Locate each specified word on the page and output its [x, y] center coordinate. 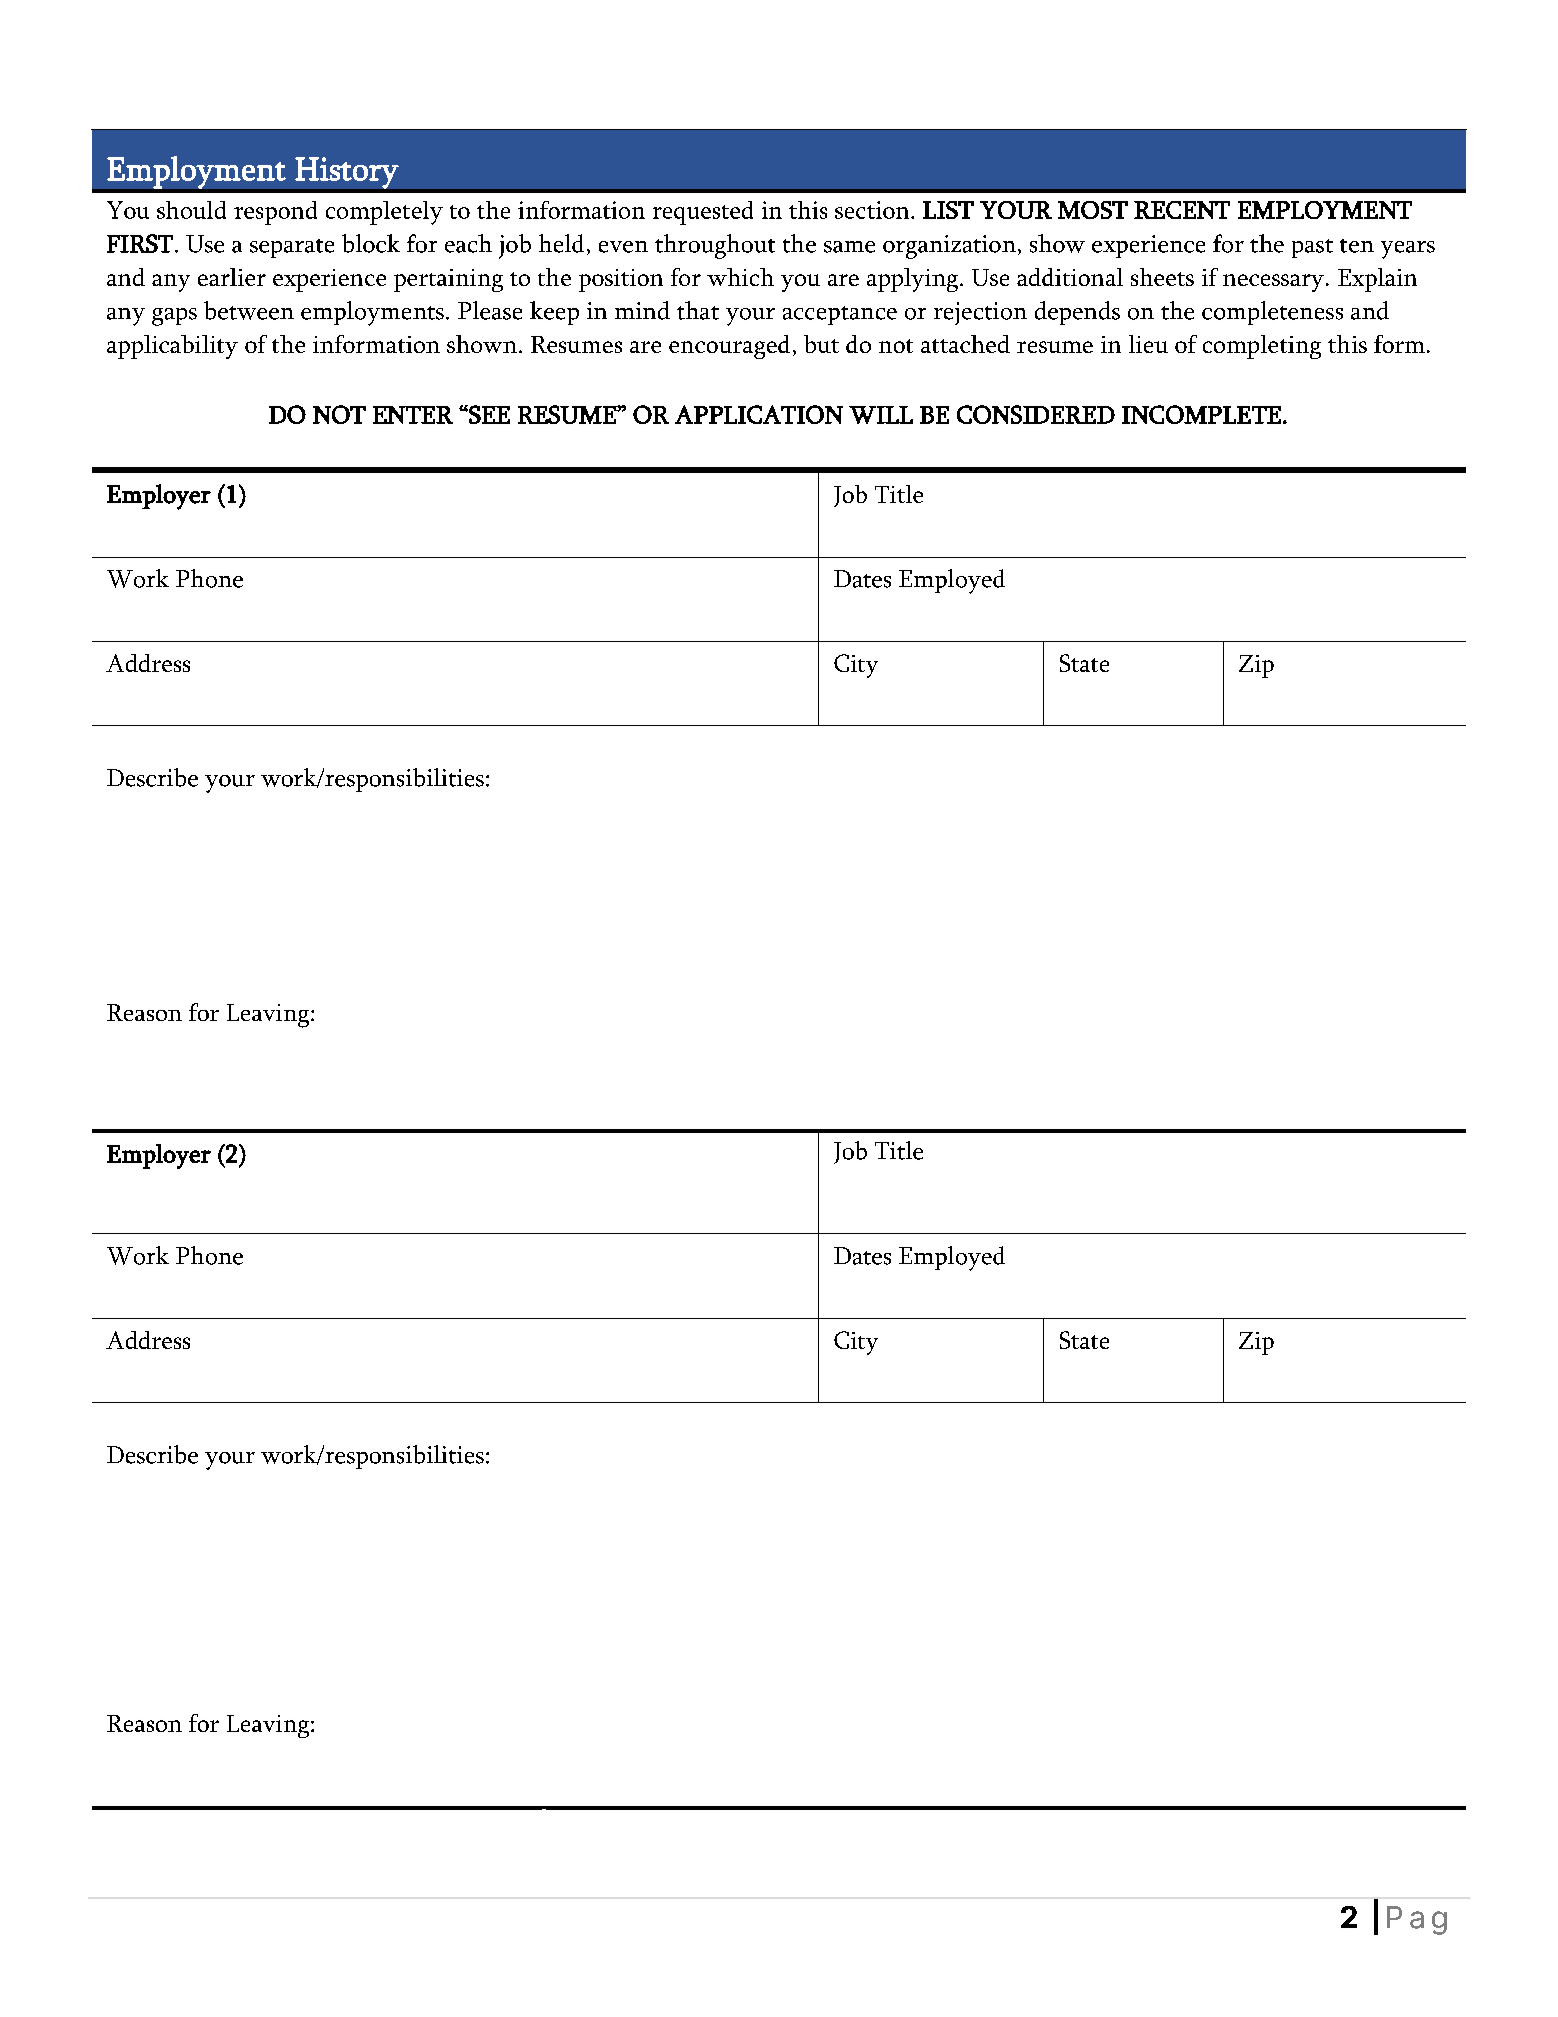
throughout [715, 246]
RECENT [1182, 210]
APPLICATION [759, 414]
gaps [174, 317]
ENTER [413, 415]
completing [1262, 347]
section [873, 210]
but [821, 344]
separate [292, 248]
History [347, 173]
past [1312, 248]
